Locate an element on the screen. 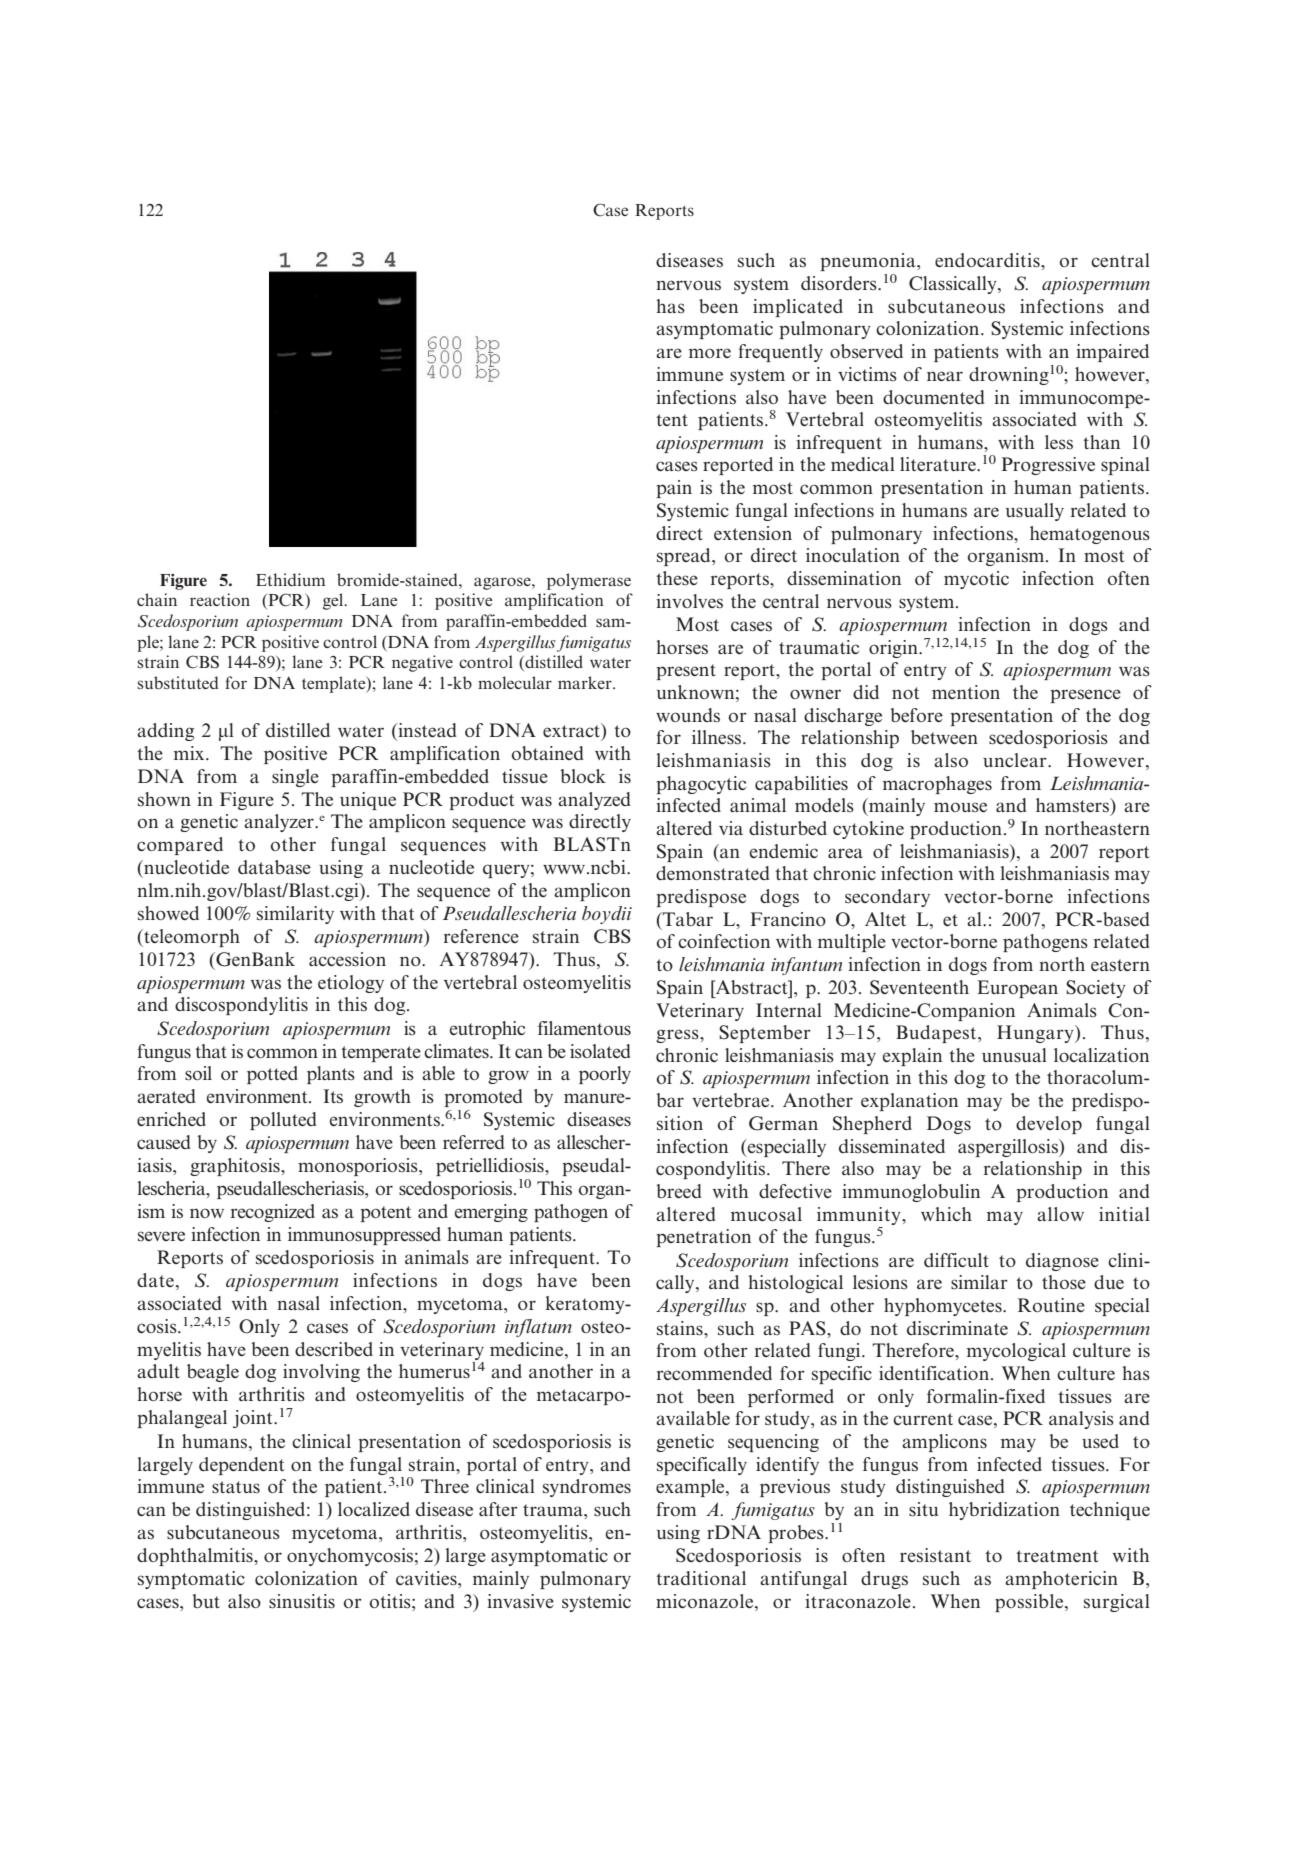 Image resolution: width=1307 pixels, height=1849 pixels. unclear is located at coordinates (1016, 760).
